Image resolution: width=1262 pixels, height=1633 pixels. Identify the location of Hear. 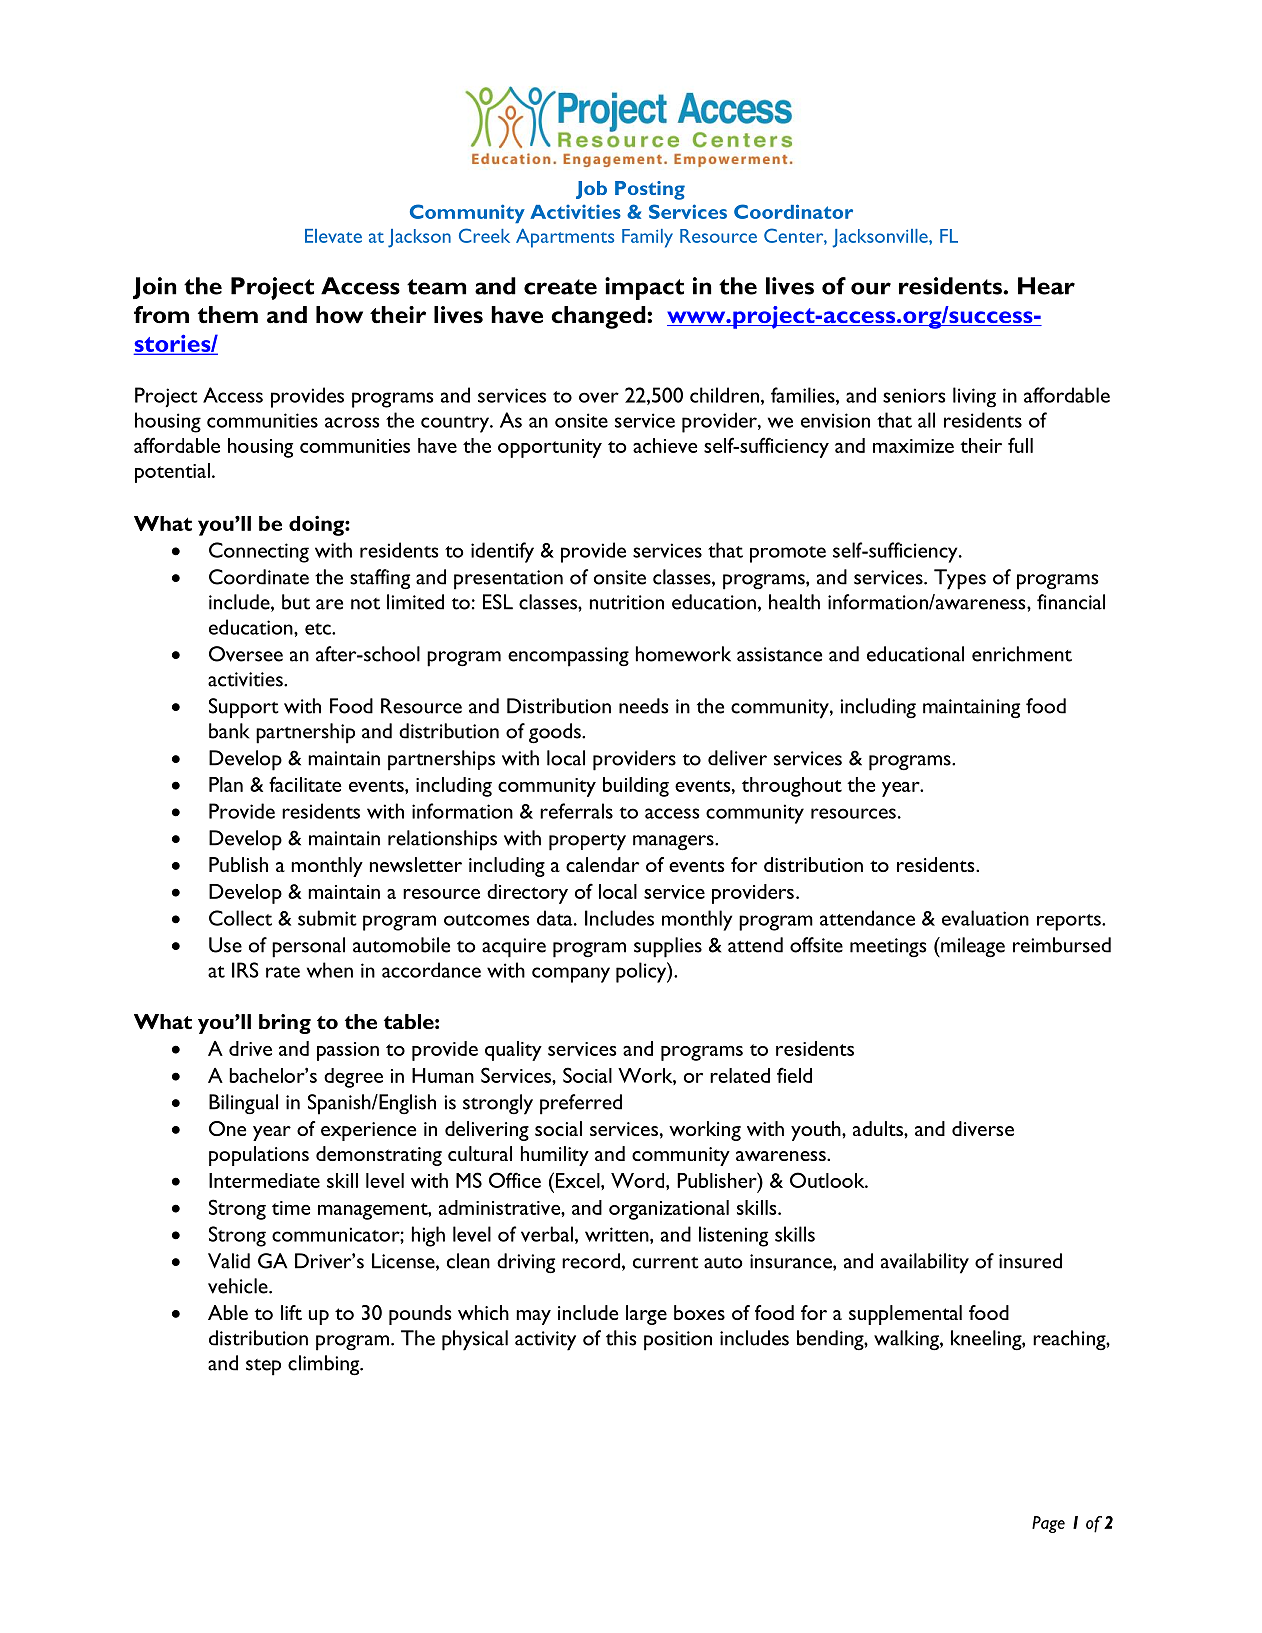
(1046, 286).
